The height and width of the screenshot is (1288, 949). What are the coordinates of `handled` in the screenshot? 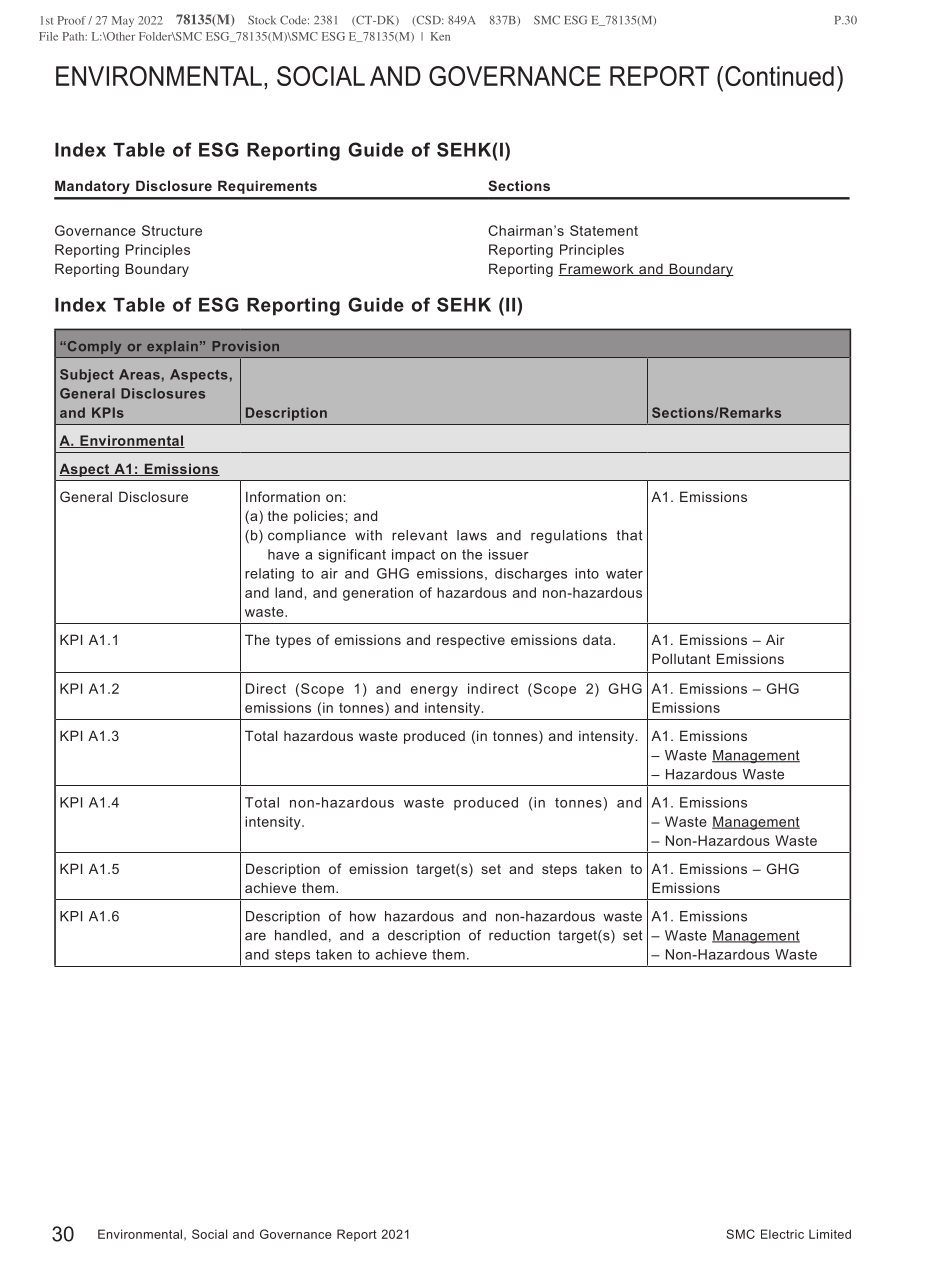 It's located at (301, 935).
